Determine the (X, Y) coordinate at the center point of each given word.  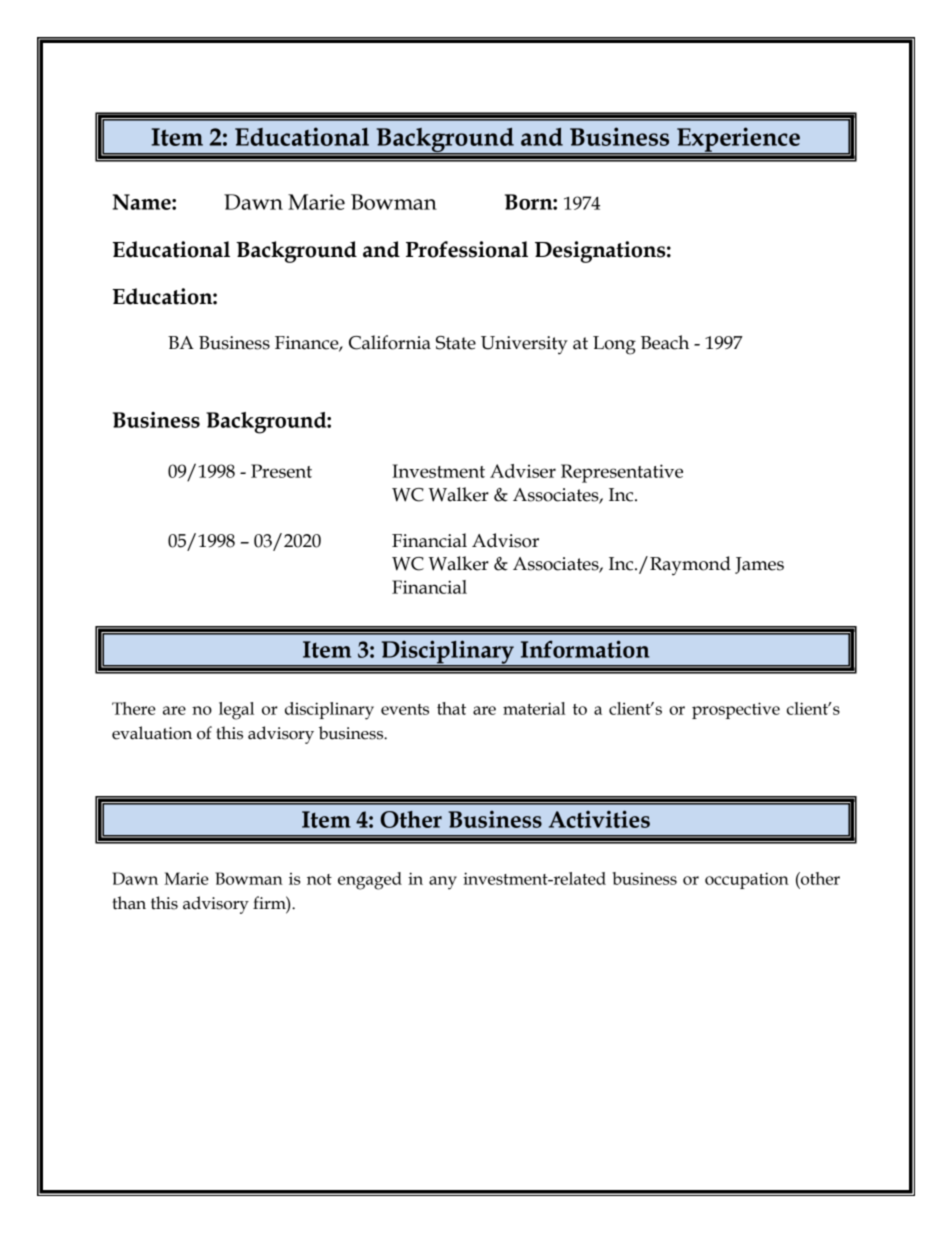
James (759, 565)
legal (236, 711)
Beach (665, 342)
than (129, 903)
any (443, 883)
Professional (467, 249)
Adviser (523, 471)
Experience (738, 141)
